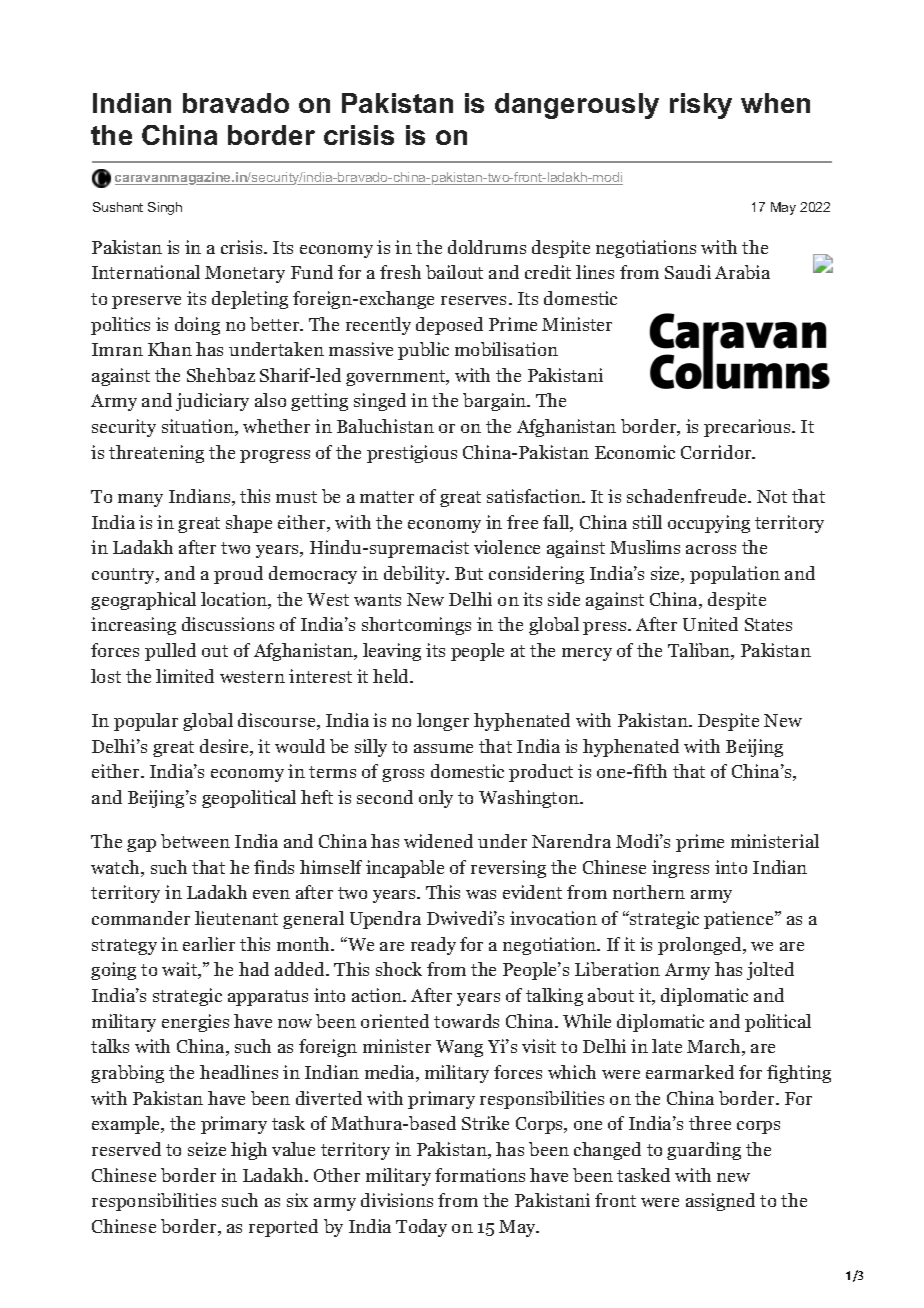  I want to click on seize, so click(207, 1149).
